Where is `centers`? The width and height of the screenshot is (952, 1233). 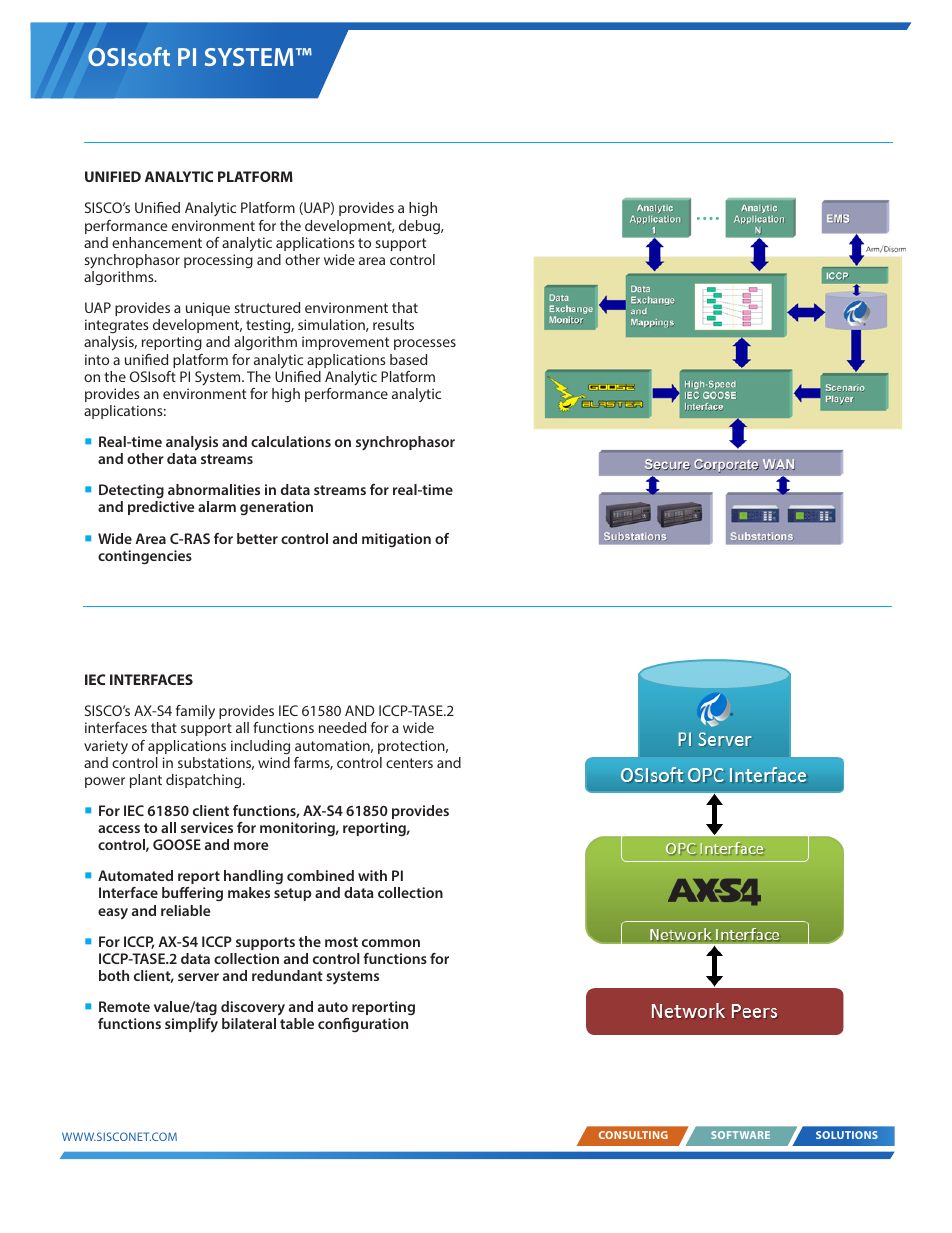
centers is located at coordinates (409, 763).
